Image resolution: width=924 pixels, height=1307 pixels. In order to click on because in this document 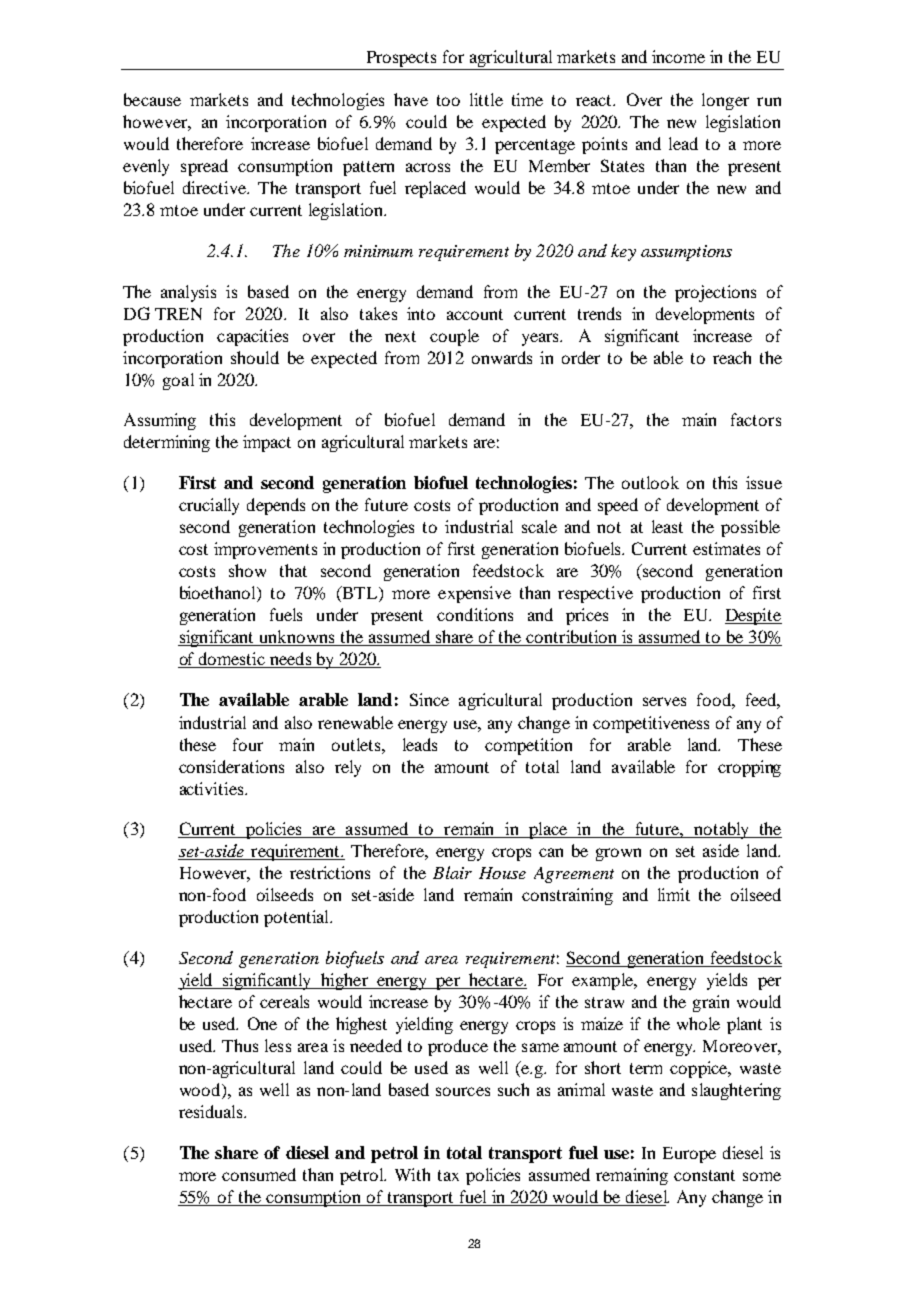, I will do `click(152, 99)`.
